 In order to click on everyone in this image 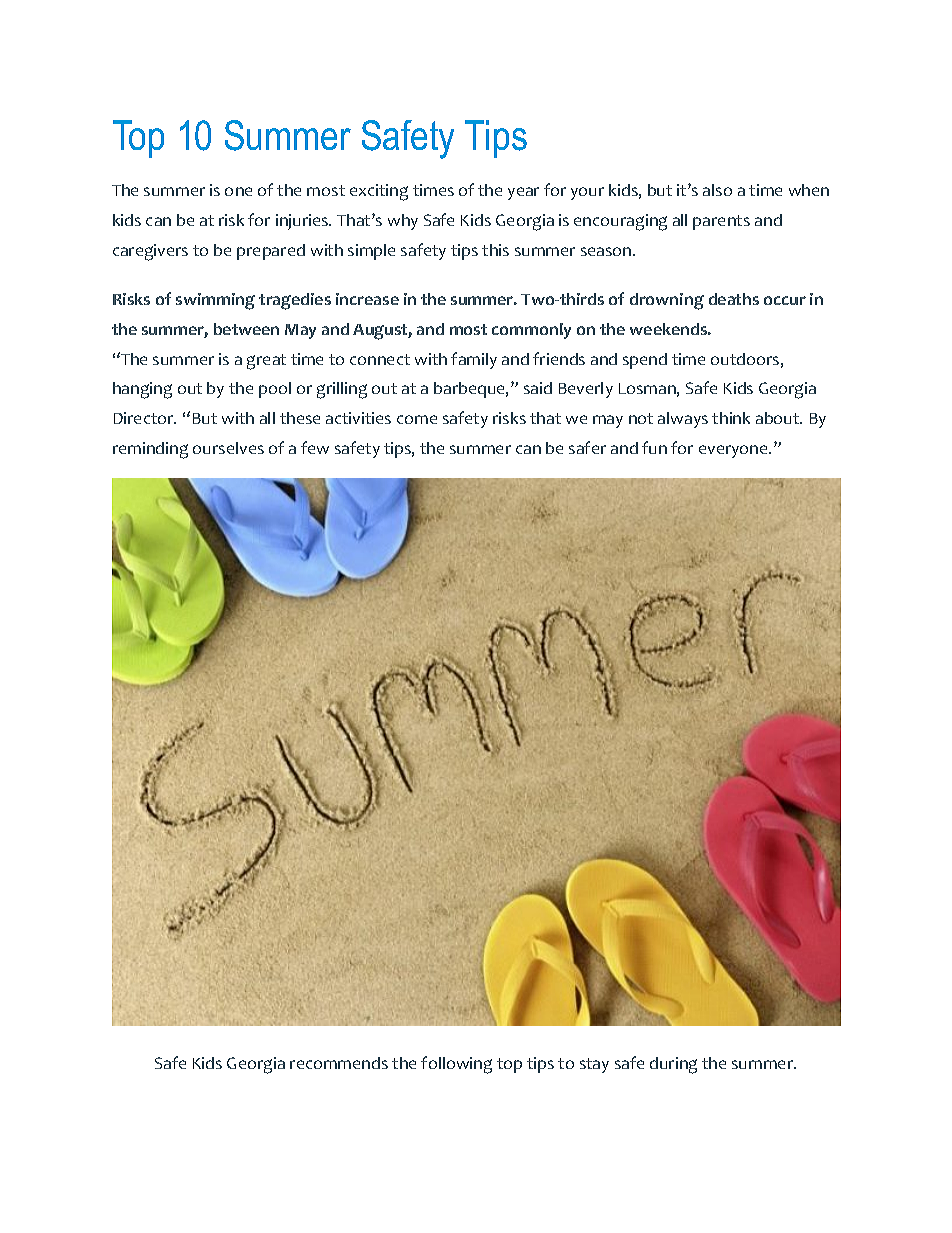, I will do `click(734, 451)`.
